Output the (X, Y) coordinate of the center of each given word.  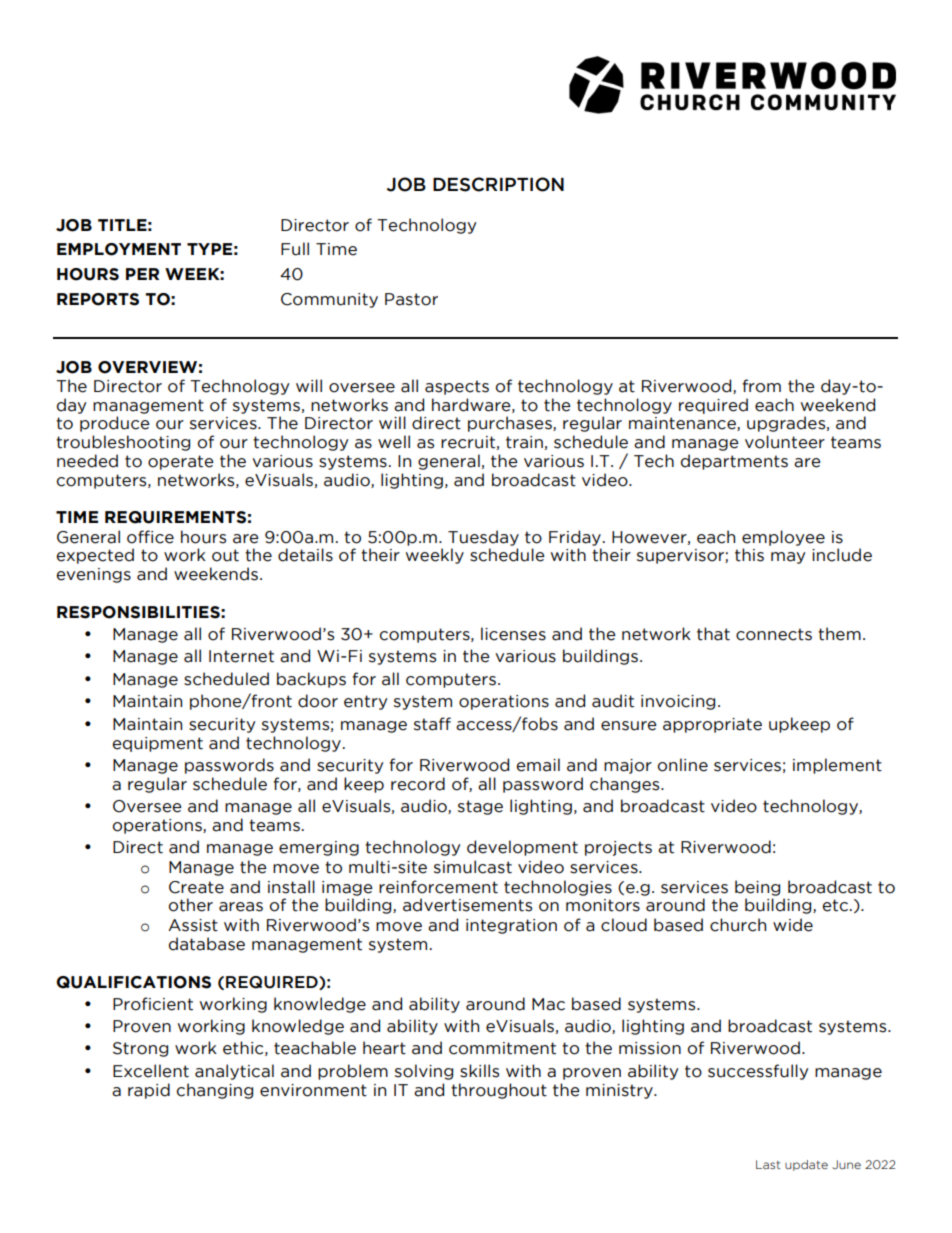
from (761, 386)
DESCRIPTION (498, 184)
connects (774, 634)
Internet (241, 656)
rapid (149, 1091)
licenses (513, 634)
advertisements (467, 905)
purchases (511, 424)
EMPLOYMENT (119, 249)
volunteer (785, 442)
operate (181, 462)
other (191, 905)
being (757, 888)
